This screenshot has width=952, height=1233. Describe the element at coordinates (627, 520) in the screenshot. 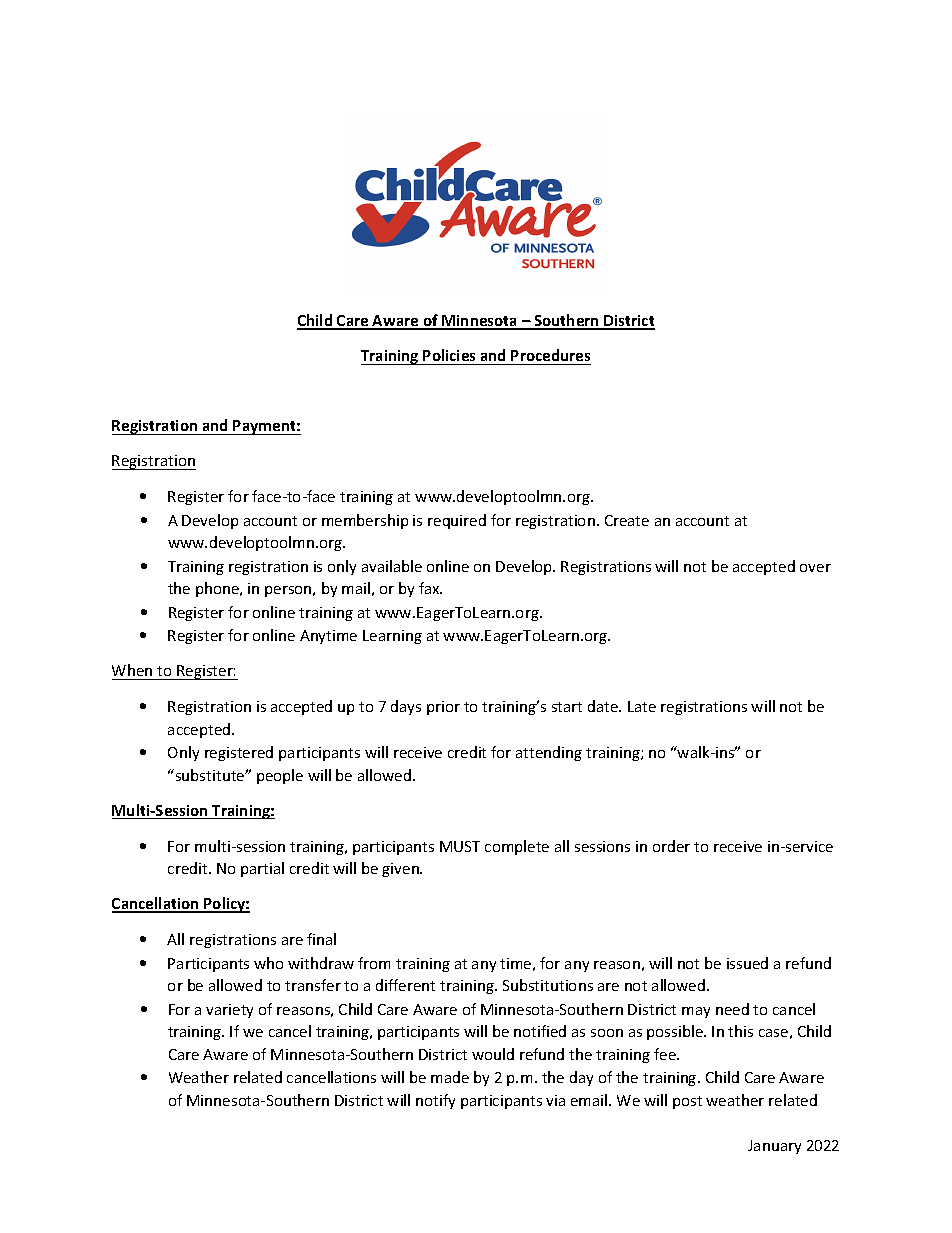

I see `Create` at that location.
